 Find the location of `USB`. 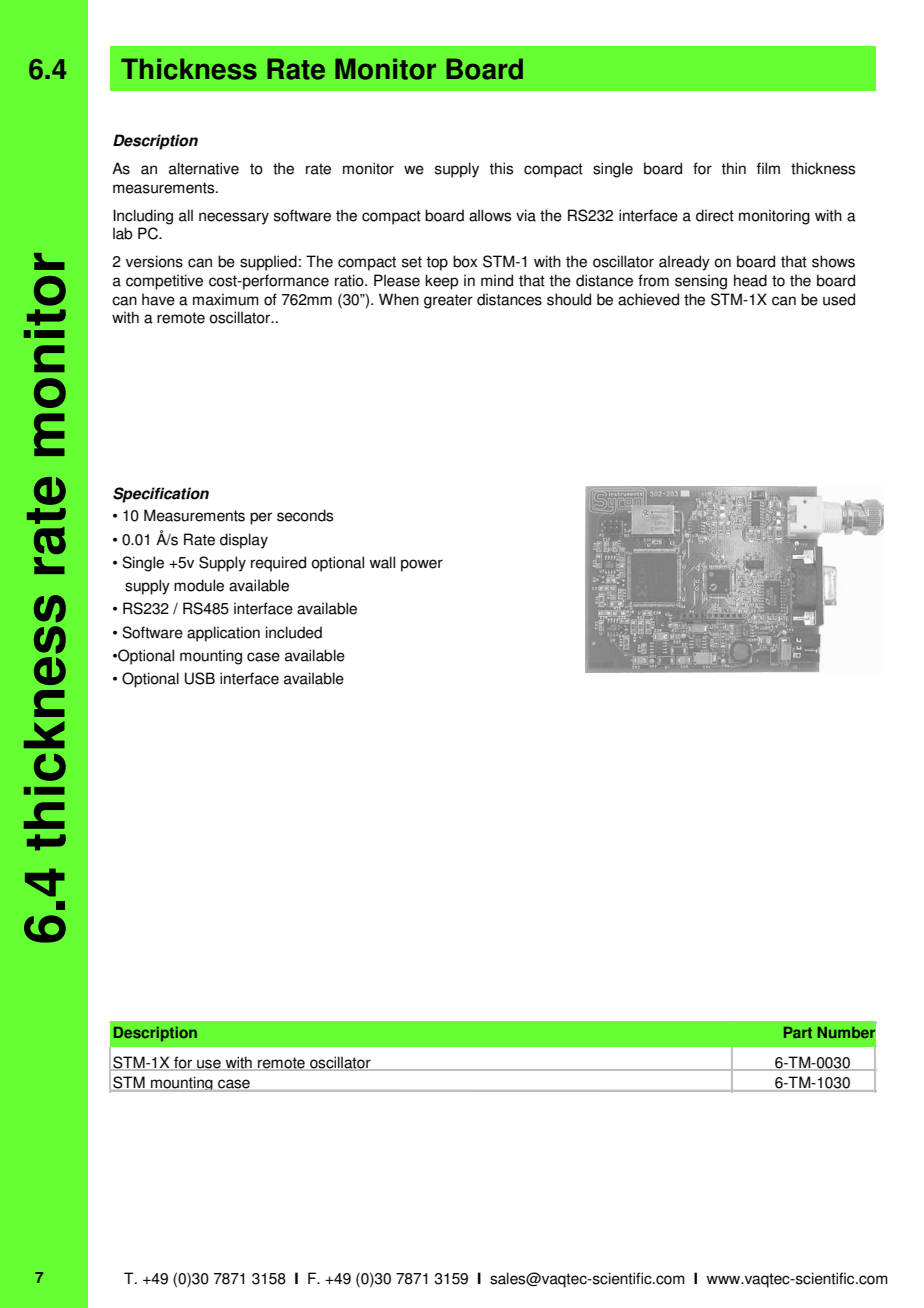

USB is located at coordinates (200, 678).
